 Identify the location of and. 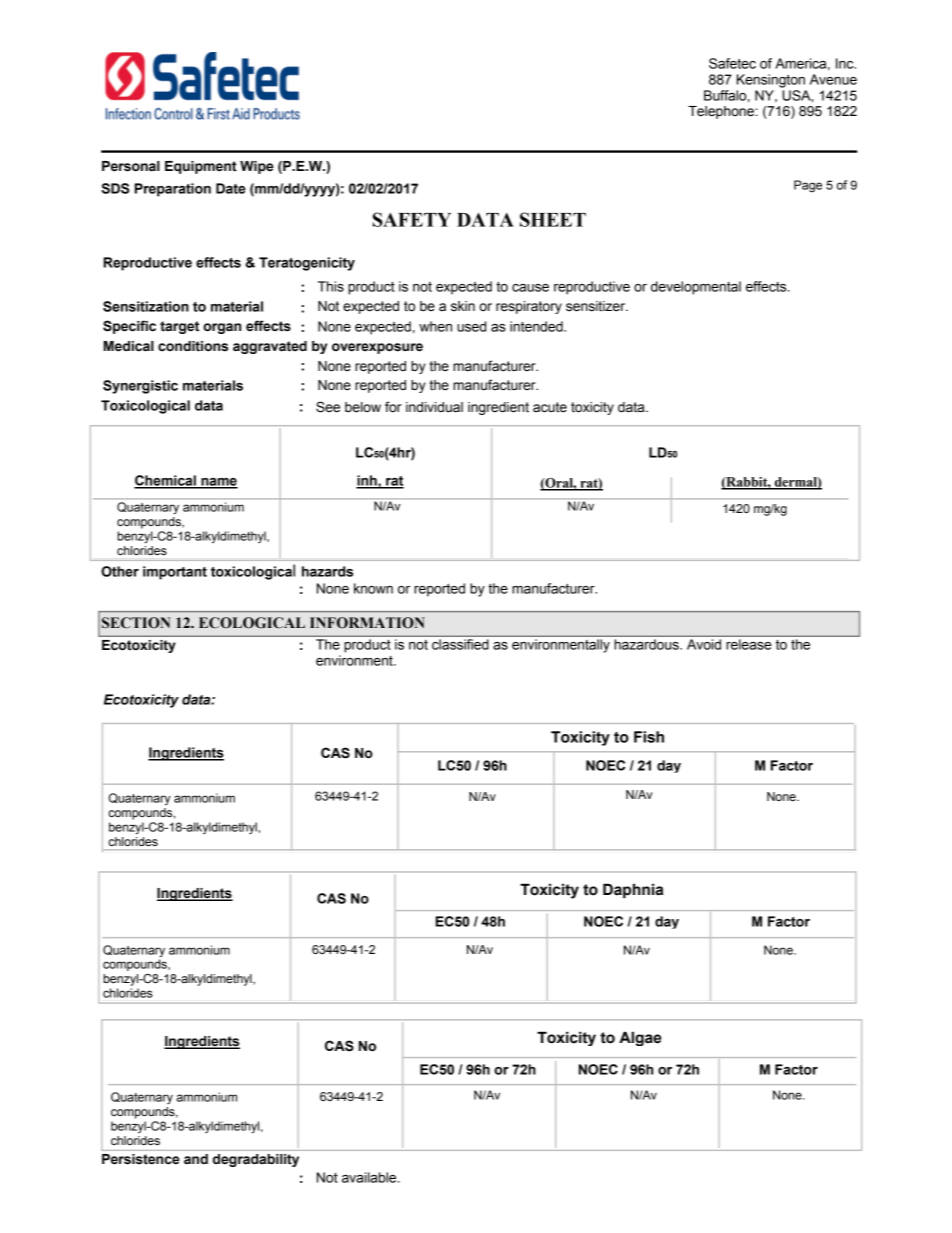
(196, 1159).
